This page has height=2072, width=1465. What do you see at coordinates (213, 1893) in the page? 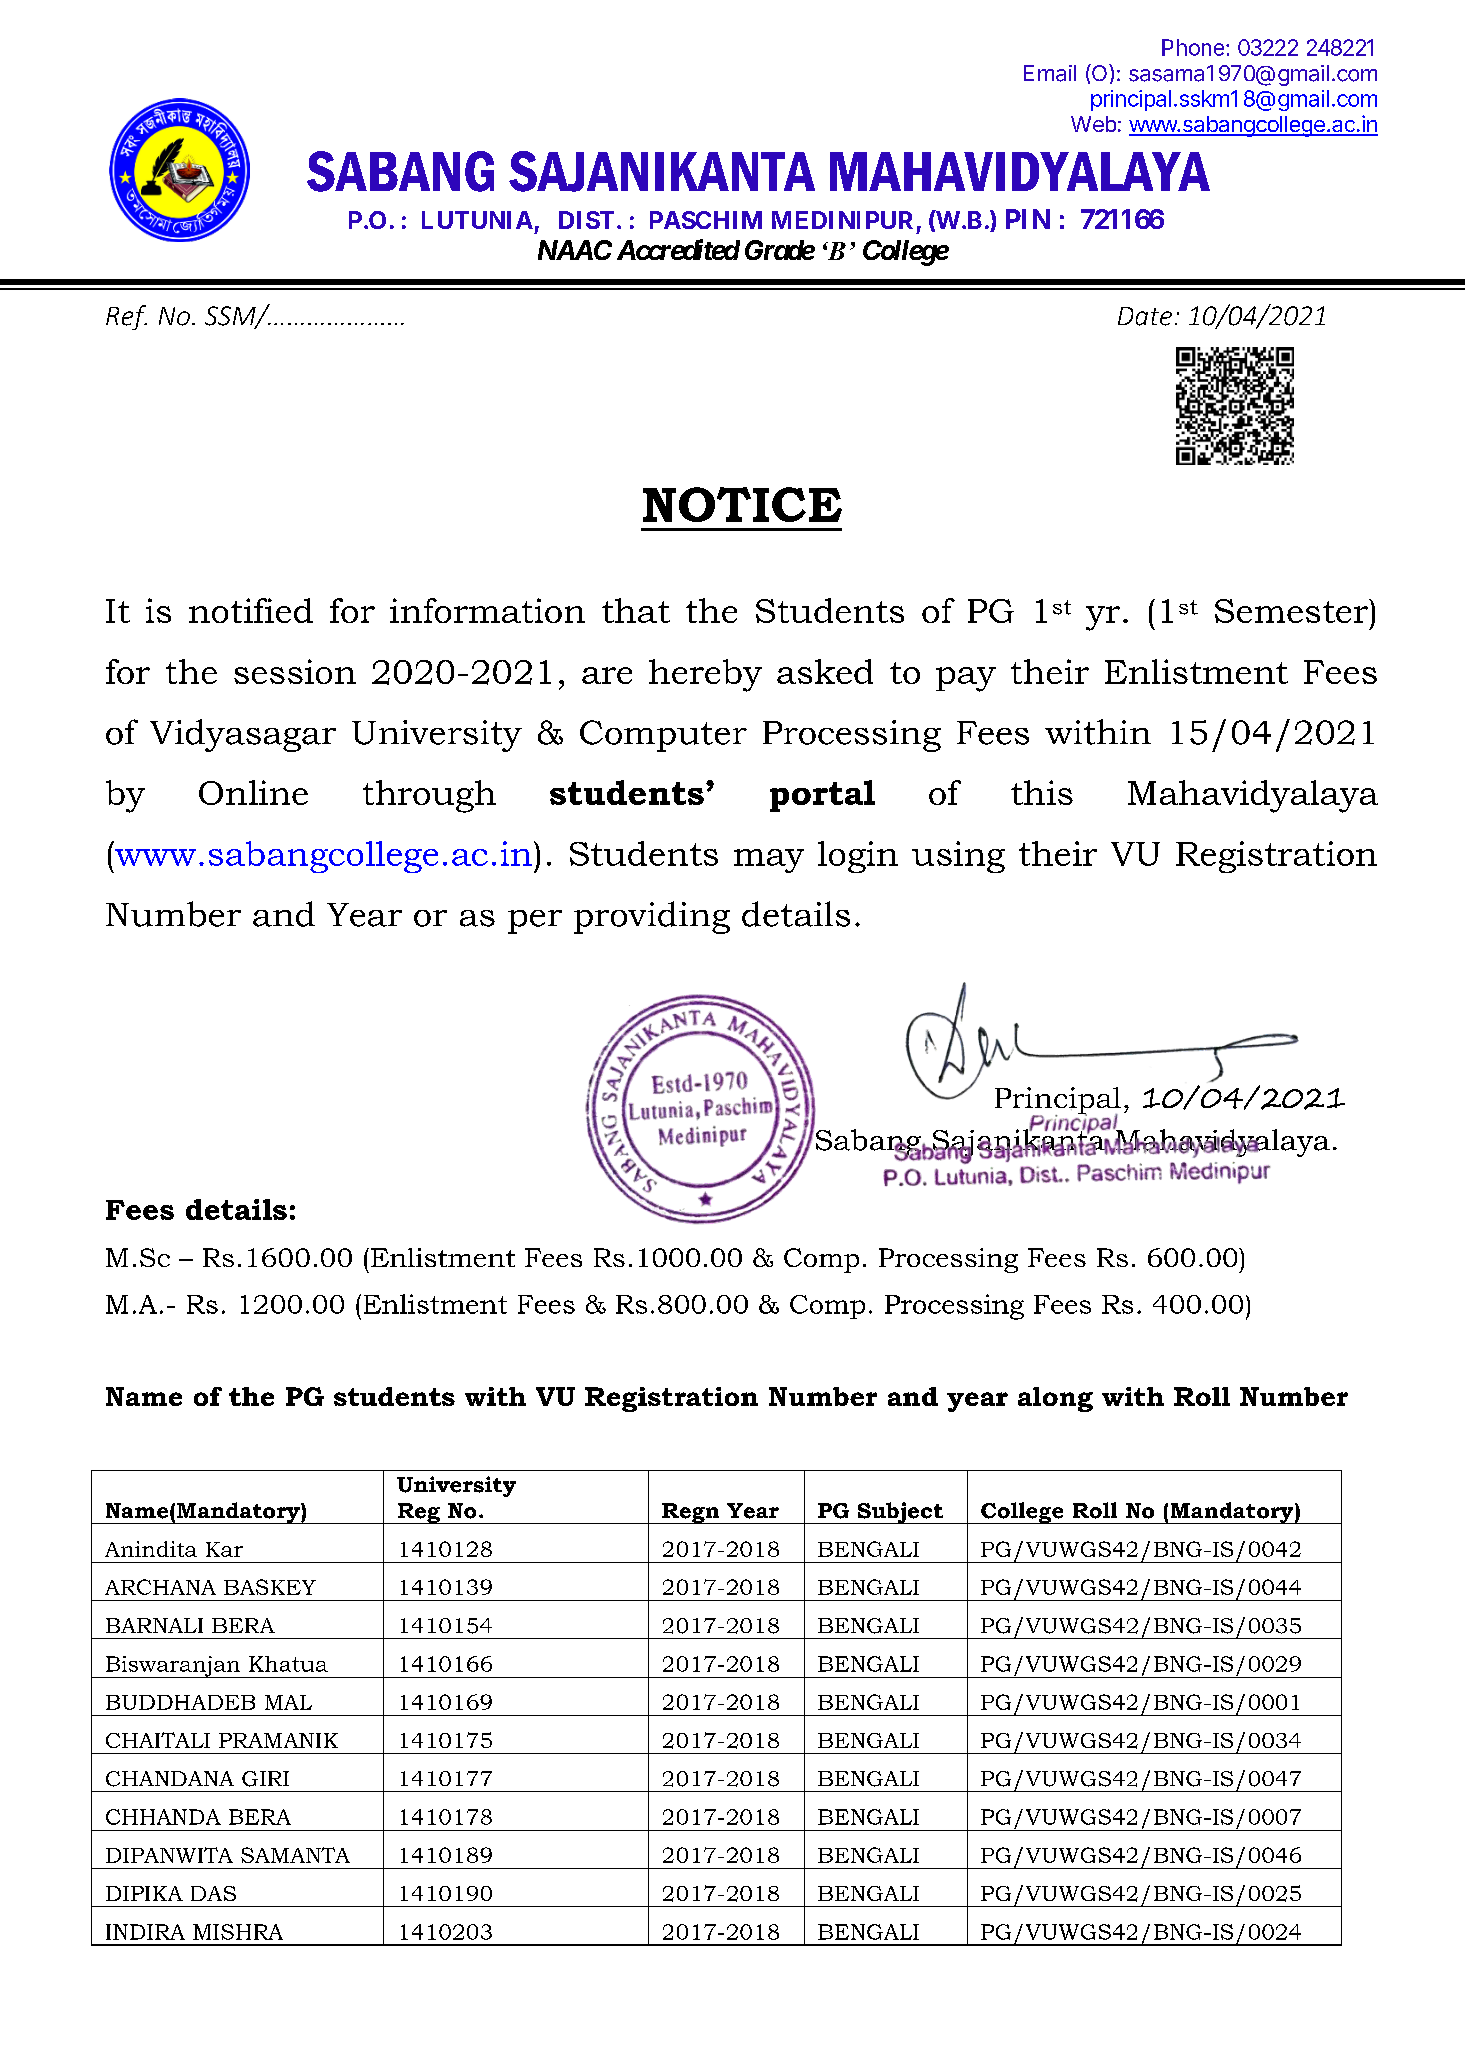
I see `DAS` at bounding box center [213, 1893].
